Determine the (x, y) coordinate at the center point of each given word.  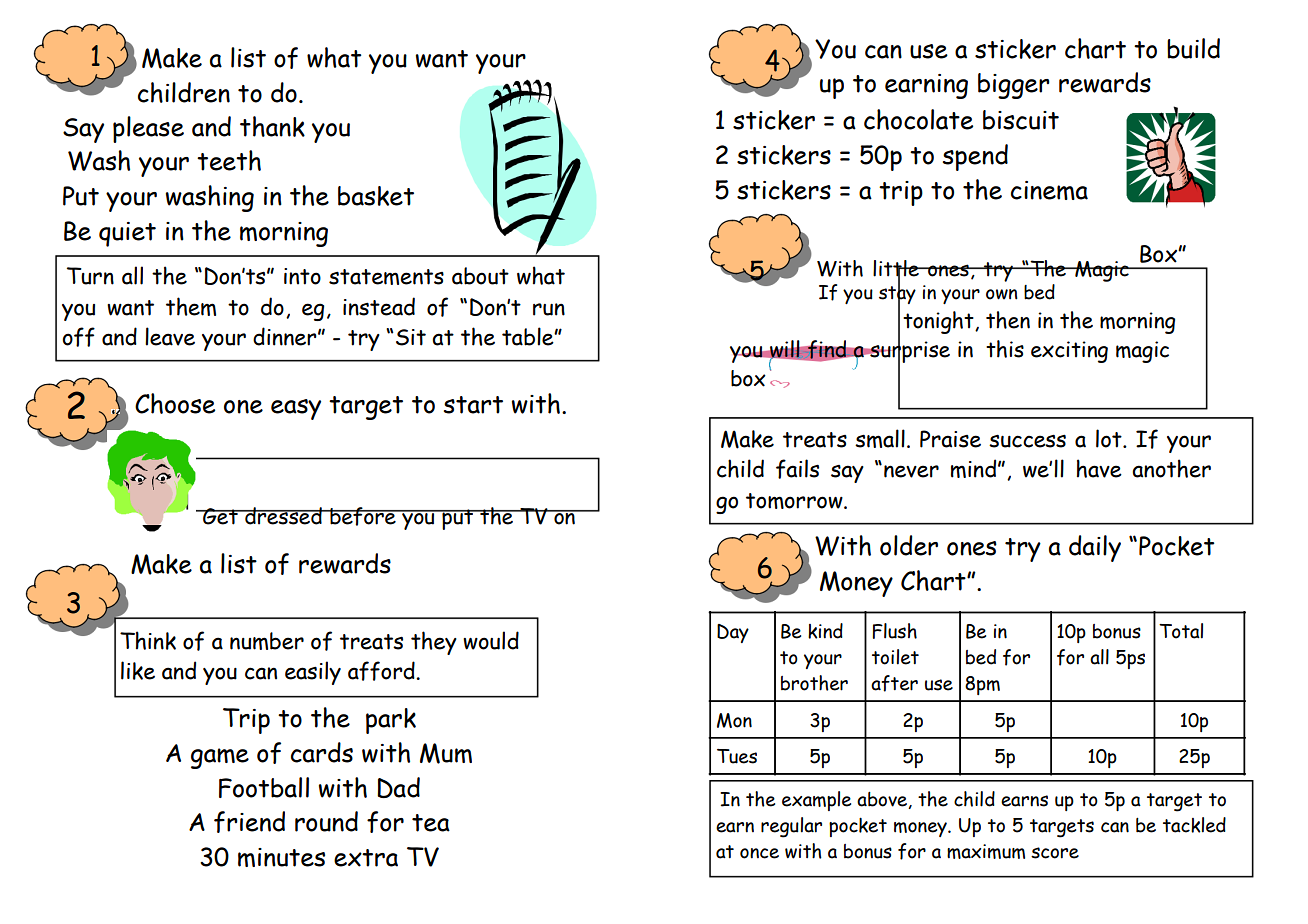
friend (249, 822)
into (302, 276)
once (759, 853)
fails (797, 469)
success (1027, 441)
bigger (1014, 86)
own (1002, 294)
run (549, 309)
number (267, 641)
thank (272, 126)
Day (733, 633)
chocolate (918, 119)
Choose (175, 403)
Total (1181, 631)
